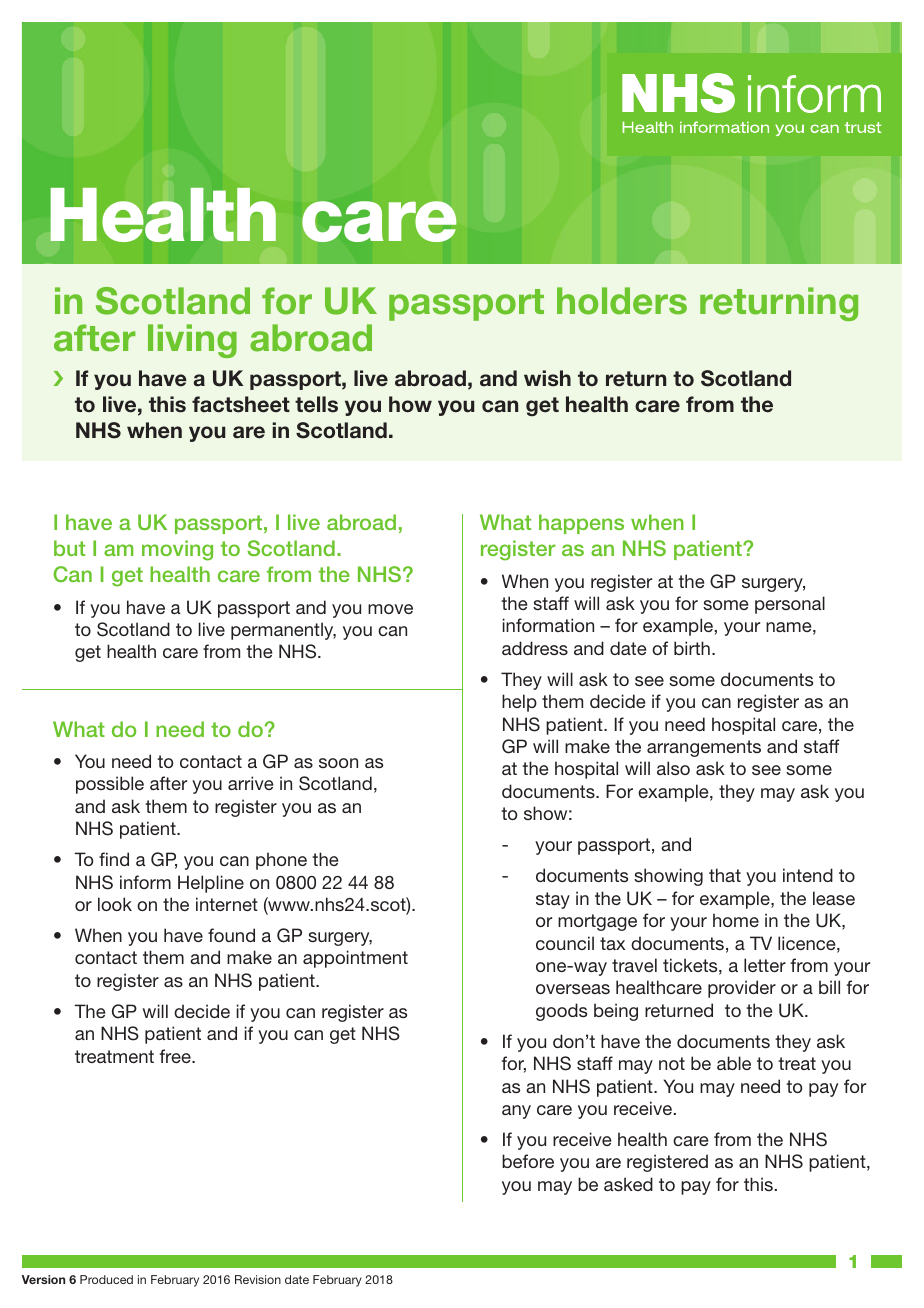  Describe the element at coordinates (338, 763) in the screenshot. I see `soon` at that location.
